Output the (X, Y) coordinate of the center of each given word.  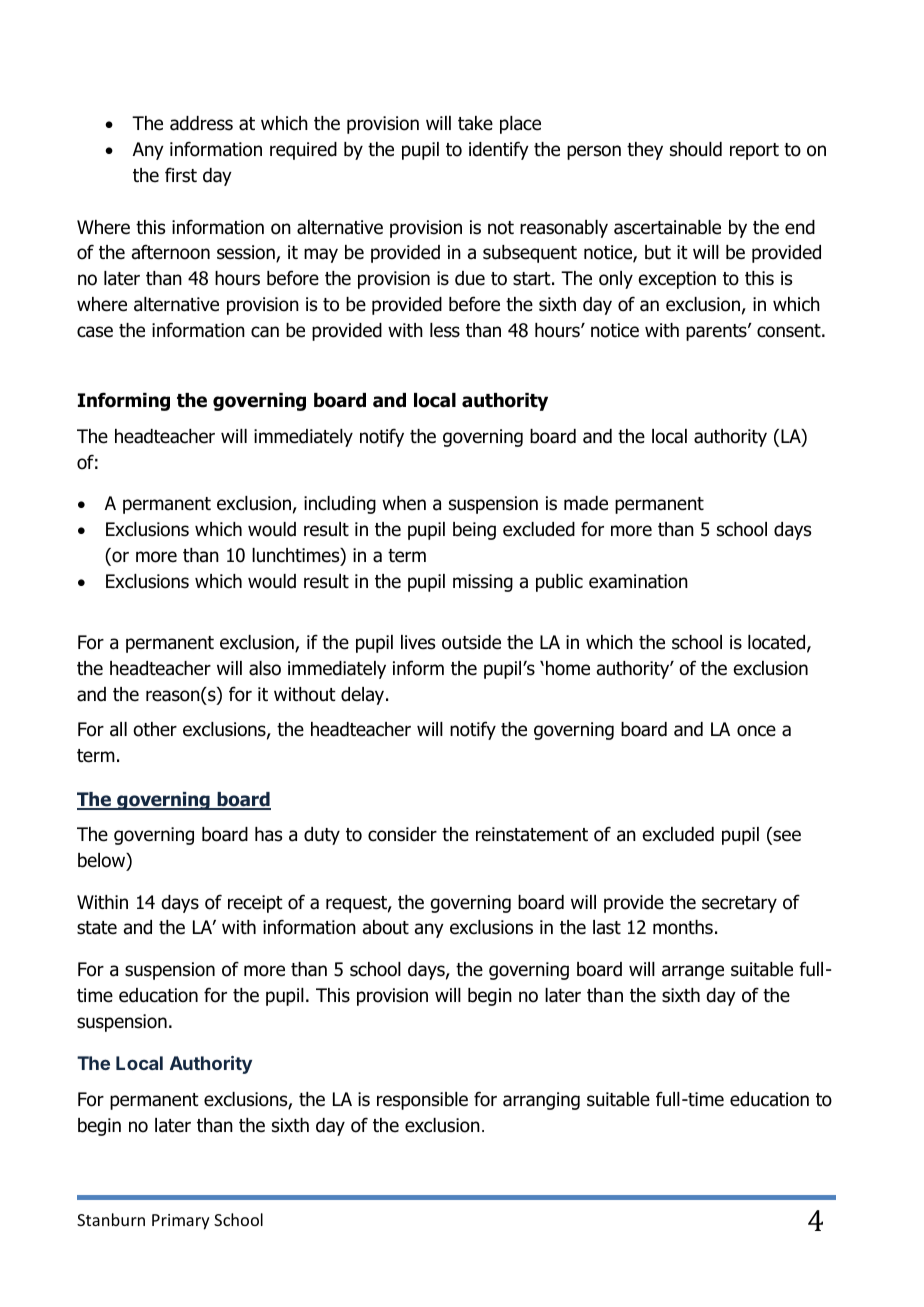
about (386, 927)
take (475, 123)
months (683, 927)
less (445, 330)
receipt (255, 904)
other (155, 729)
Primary (181, 1222)
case (95, 332)
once (756, 731)
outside (471, 642)
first (181, 175)
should (696, 149)
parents (717, 332)
